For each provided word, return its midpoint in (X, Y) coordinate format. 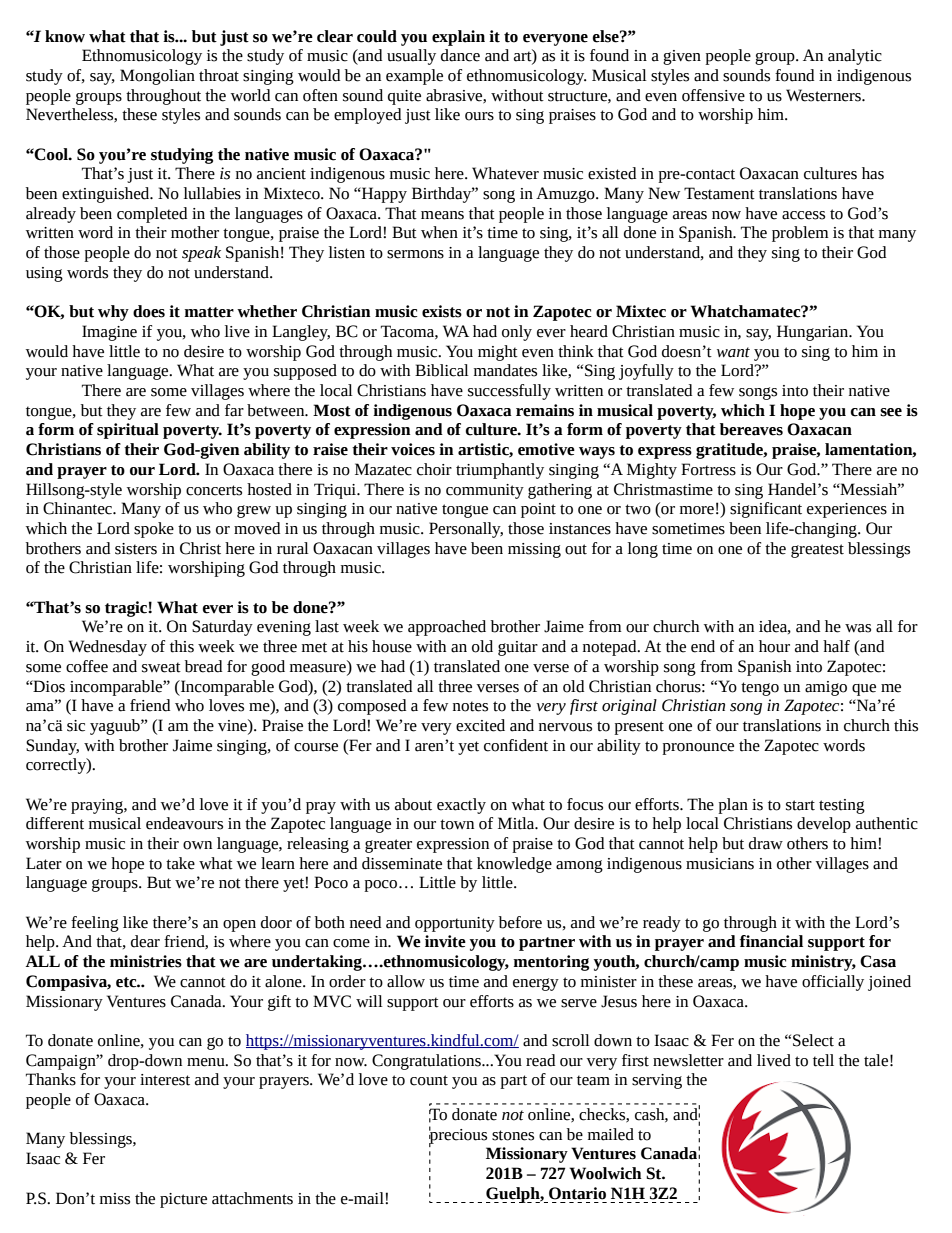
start (800, 805)
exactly (461, 806)
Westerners (824, 95)
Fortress (708, 469)
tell (823, 1060)
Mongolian (157, 77)
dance (460, 55)
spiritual (128, 431)
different (55, 823)
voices (413, 449)
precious (458, 1136)
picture (183, 1200)
